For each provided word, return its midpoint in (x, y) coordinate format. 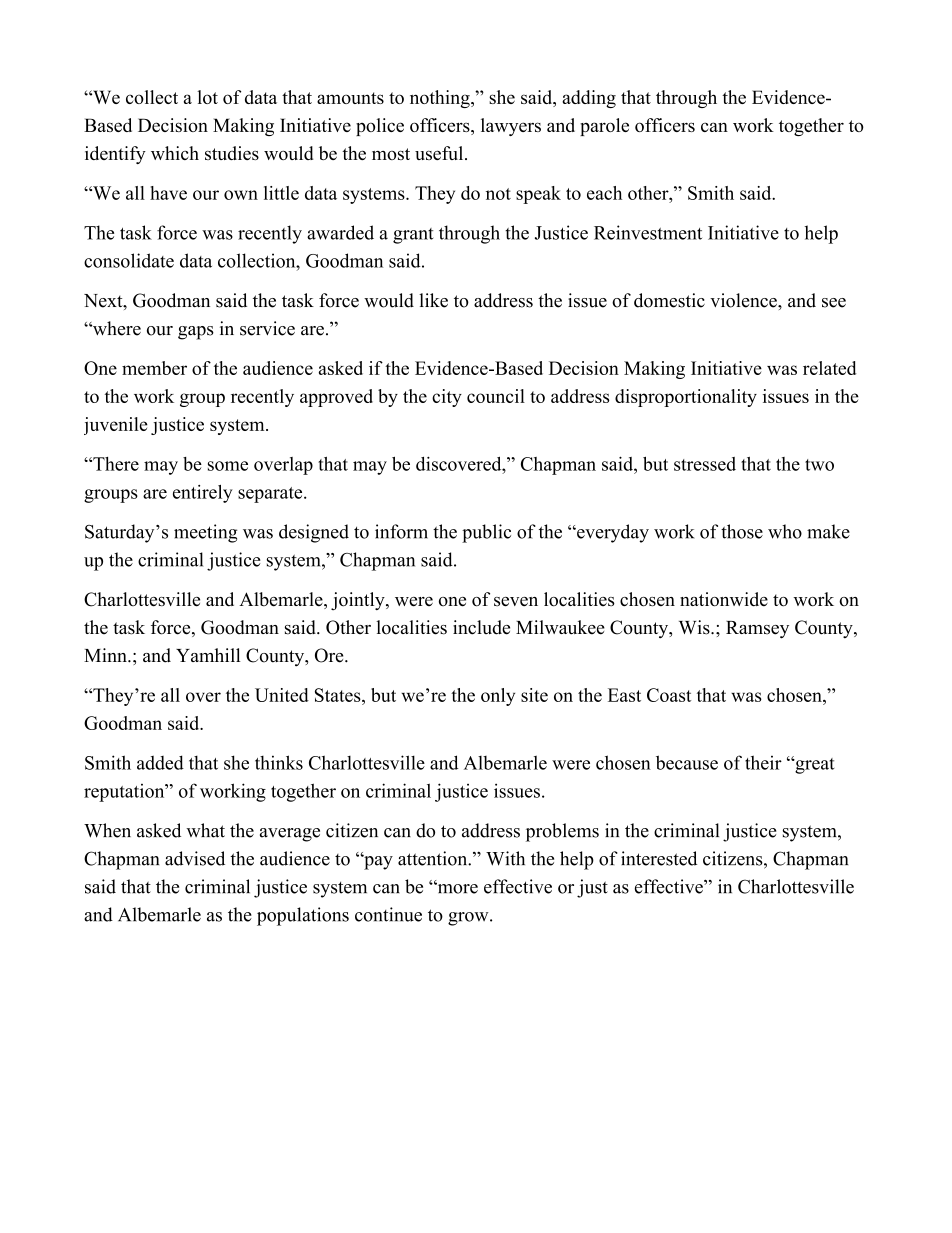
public (486, 533)
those (742, 531)
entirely (203, 494)
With (505, 858)
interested (659, 858)
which (175, 153)
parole (604, 127)
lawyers (511, 127)
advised (195, 858)
